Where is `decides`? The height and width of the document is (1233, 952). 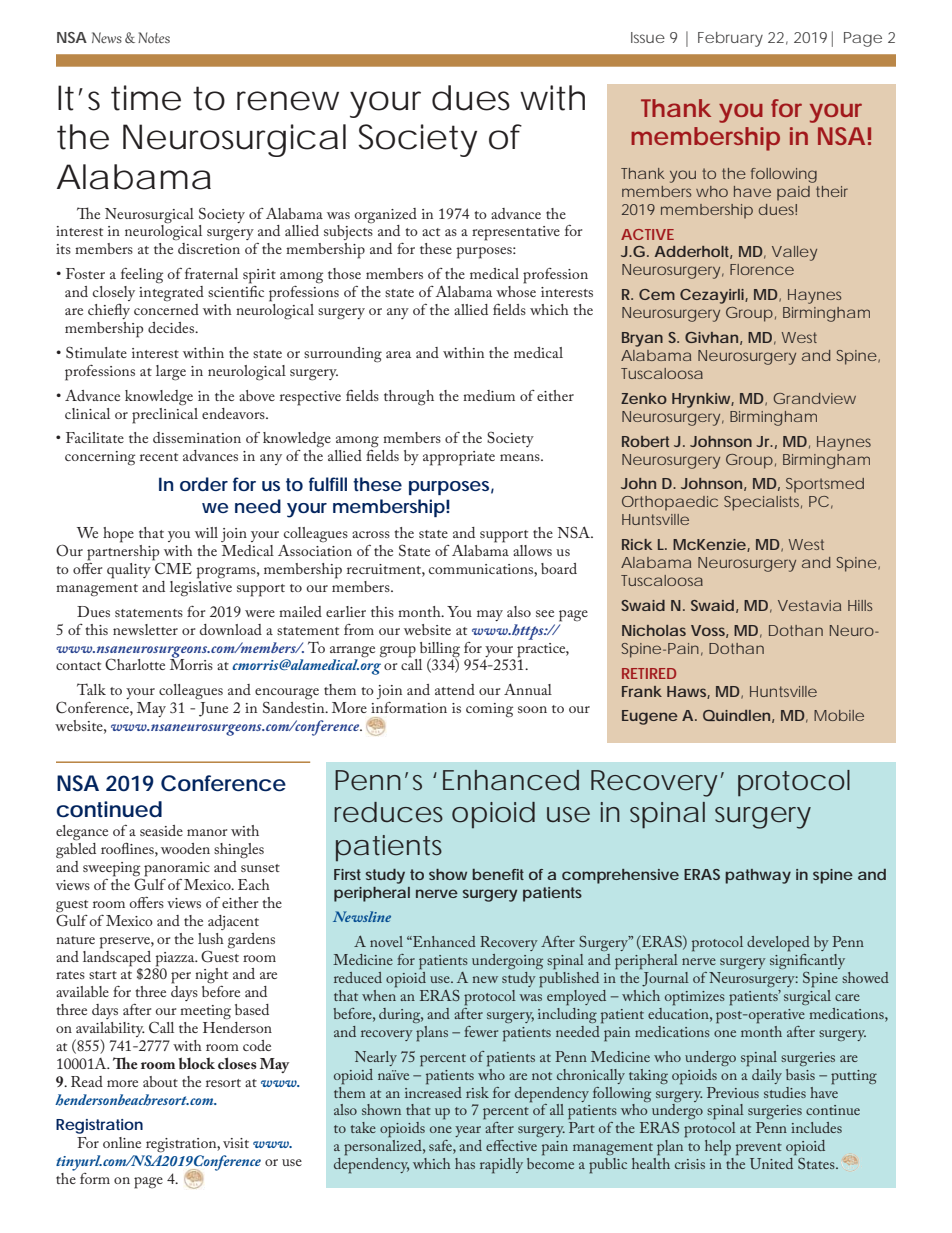 decides is located at coordinates (172, 327).
